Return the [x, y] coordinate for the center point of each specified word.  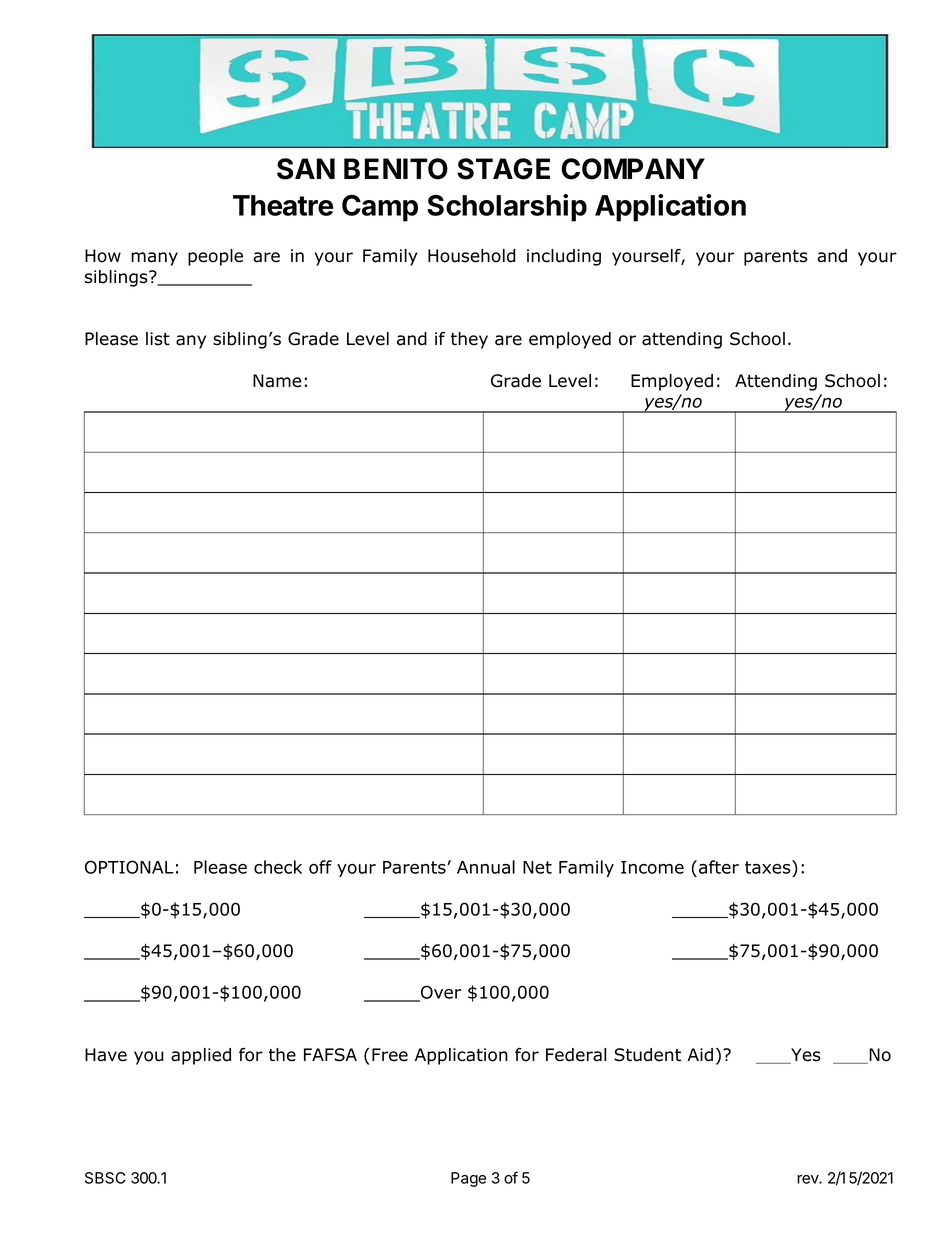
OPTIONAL [129, 867]
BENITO [396, 169]
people [215, 257]
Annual [486, 867]
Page [468, 1179]
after [719, 867]
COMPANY [633, 169]
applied [201, 1056]
